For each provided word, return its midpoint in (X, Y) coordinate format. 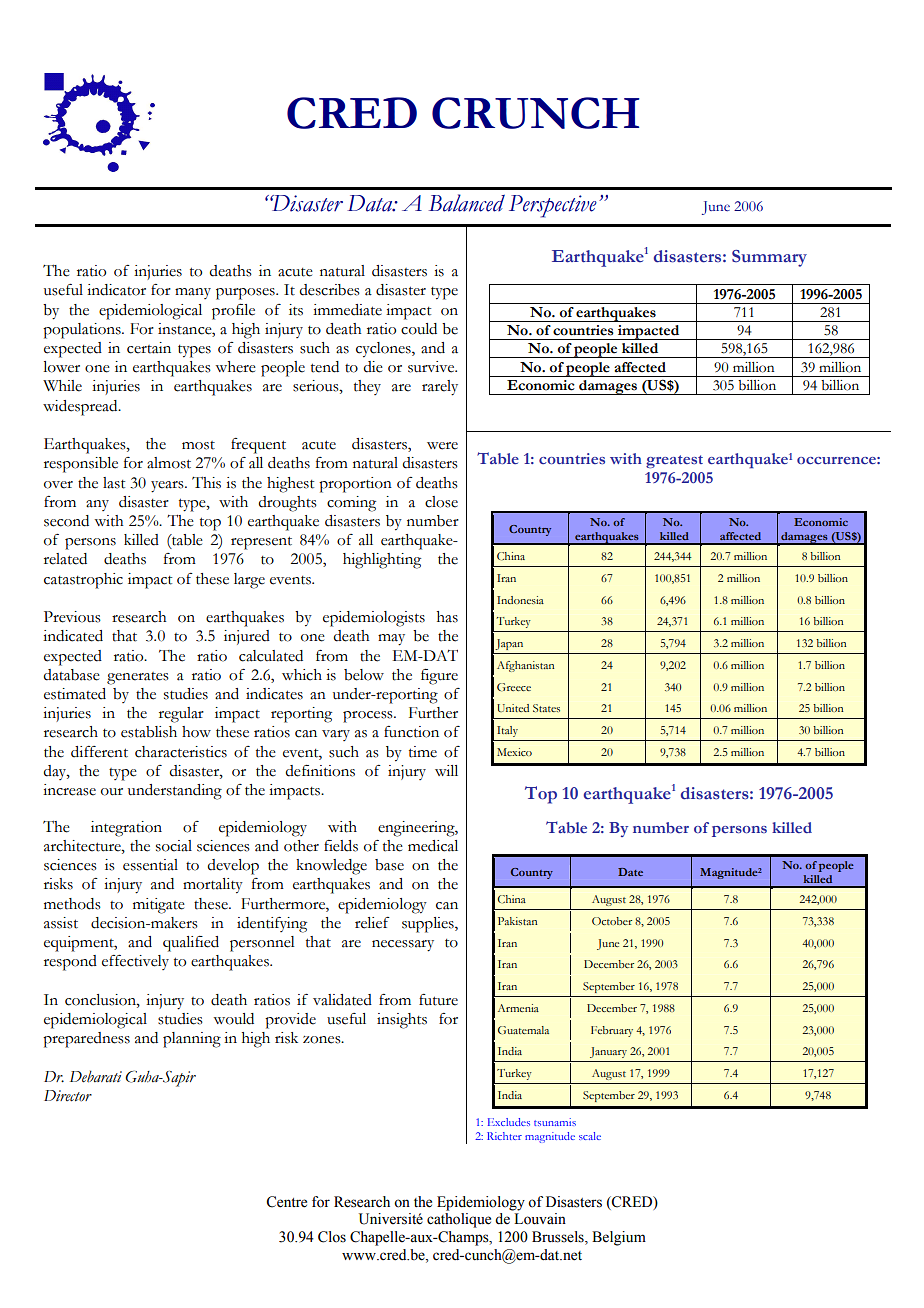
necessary (403, 946)
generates (138, 678)
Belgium (619, 1238)
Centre (286, 1202)
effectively (135, 962)
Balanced (467, 203)
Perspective (553, 206)
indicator (116, 290)
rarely (440, 388)
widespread (81, 408)
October (612, 921)
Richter (504, 1136)
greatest (674, 461)
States (546, 708)
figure (439, 677)
